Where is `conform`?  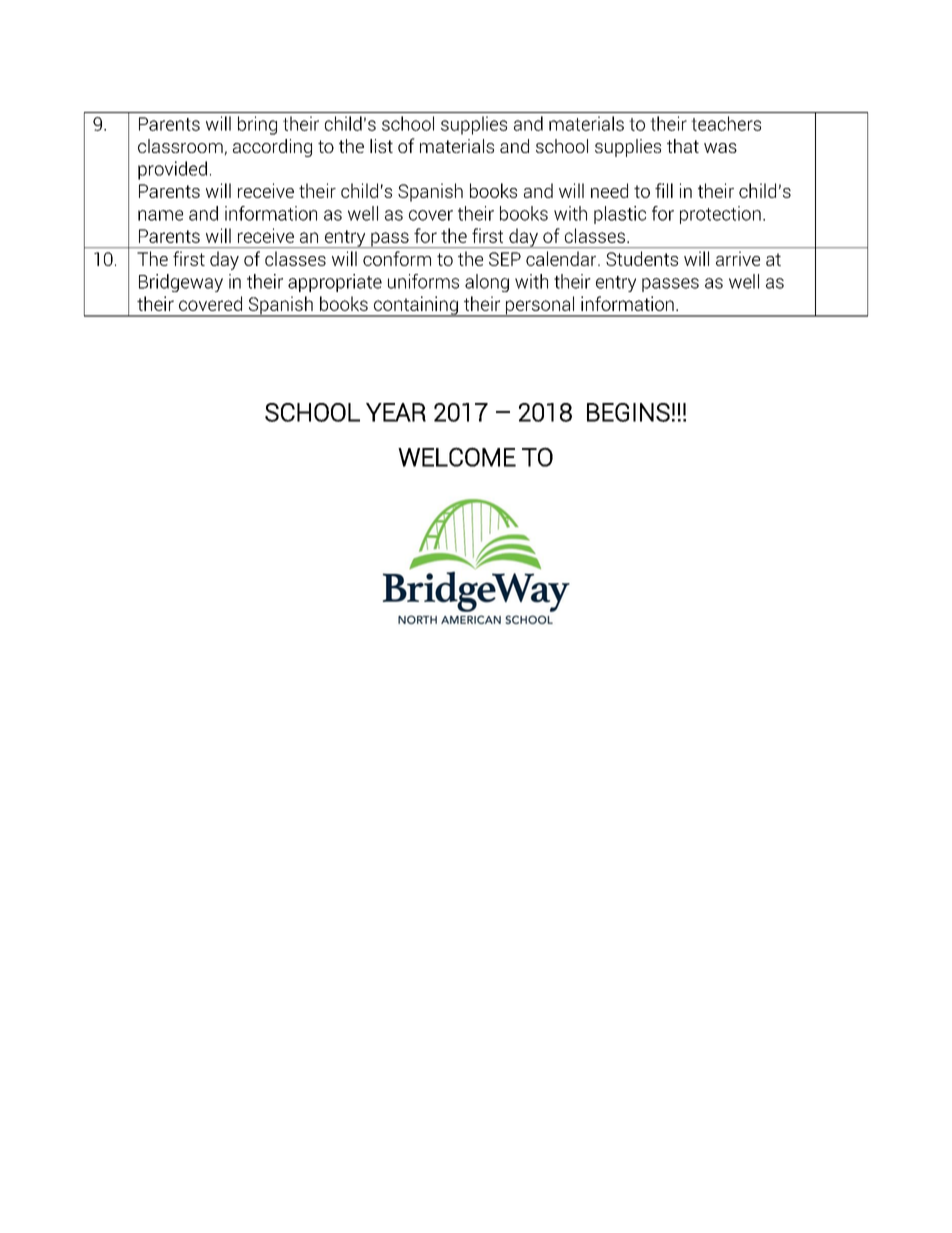 conform is located at coordinates (397, 258).
